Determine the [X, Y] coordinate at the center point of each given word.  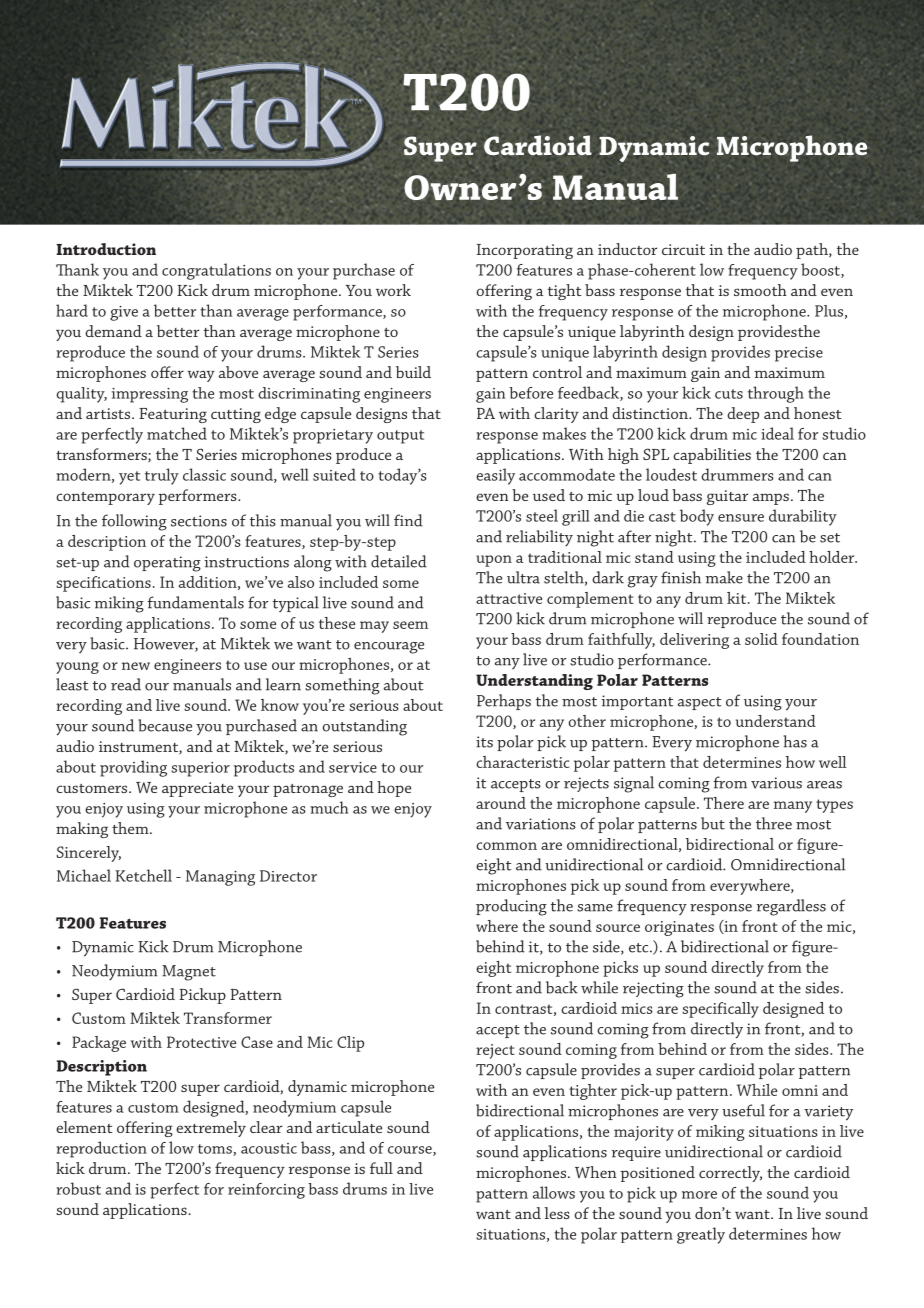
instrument [139, 747]
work [393, 290]
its [484, 742]
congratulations [216, 271]
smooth [760, 290]
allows [554, 1192]
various [776, 783]
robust [78, 1188]
